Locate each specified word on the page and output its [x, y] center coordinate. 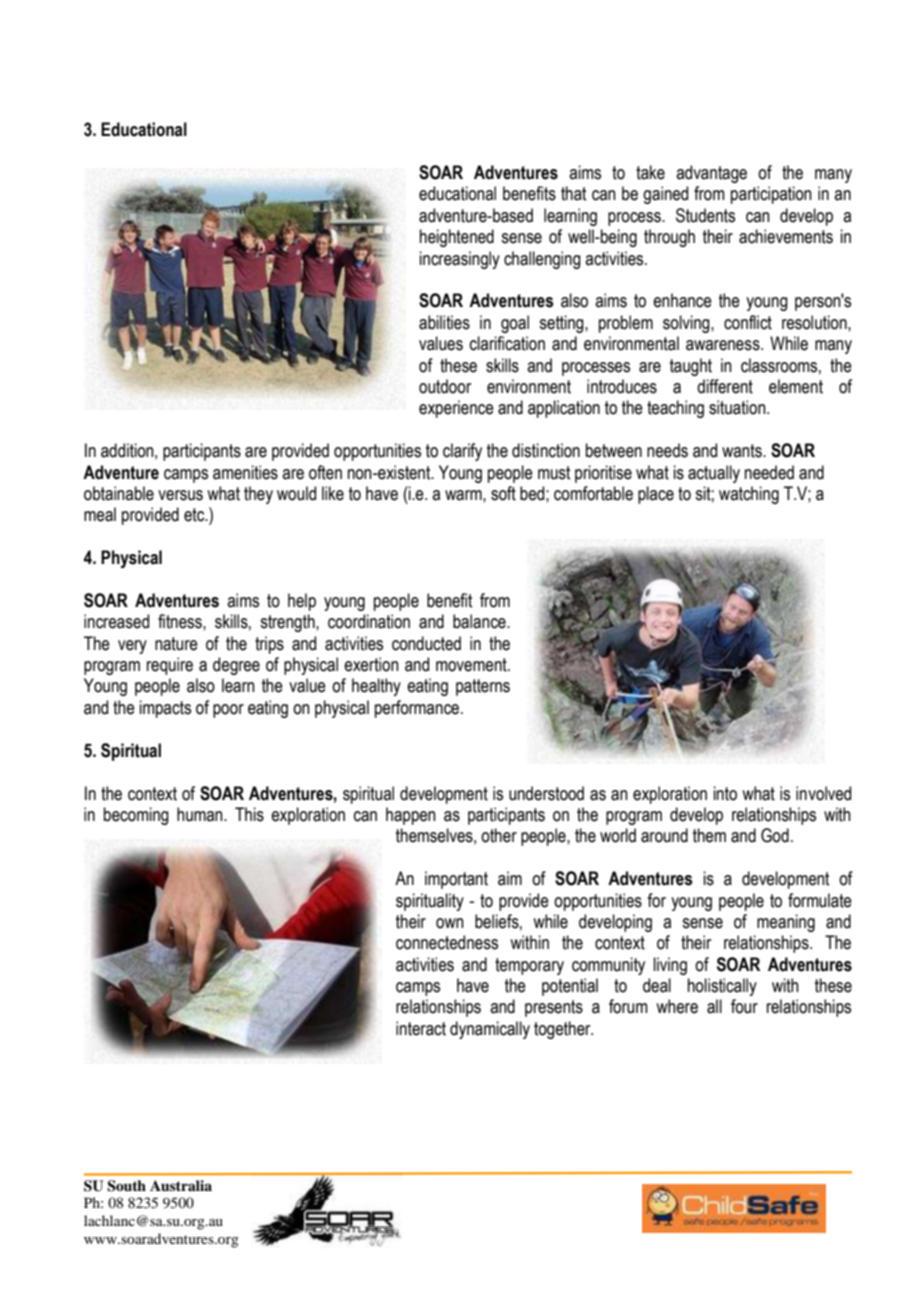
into [725, 793]
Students [705, 215]
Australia [181, 1185]
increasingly [460, 260]
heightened [457, 238]
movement [472, 665]
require [170, 666]
